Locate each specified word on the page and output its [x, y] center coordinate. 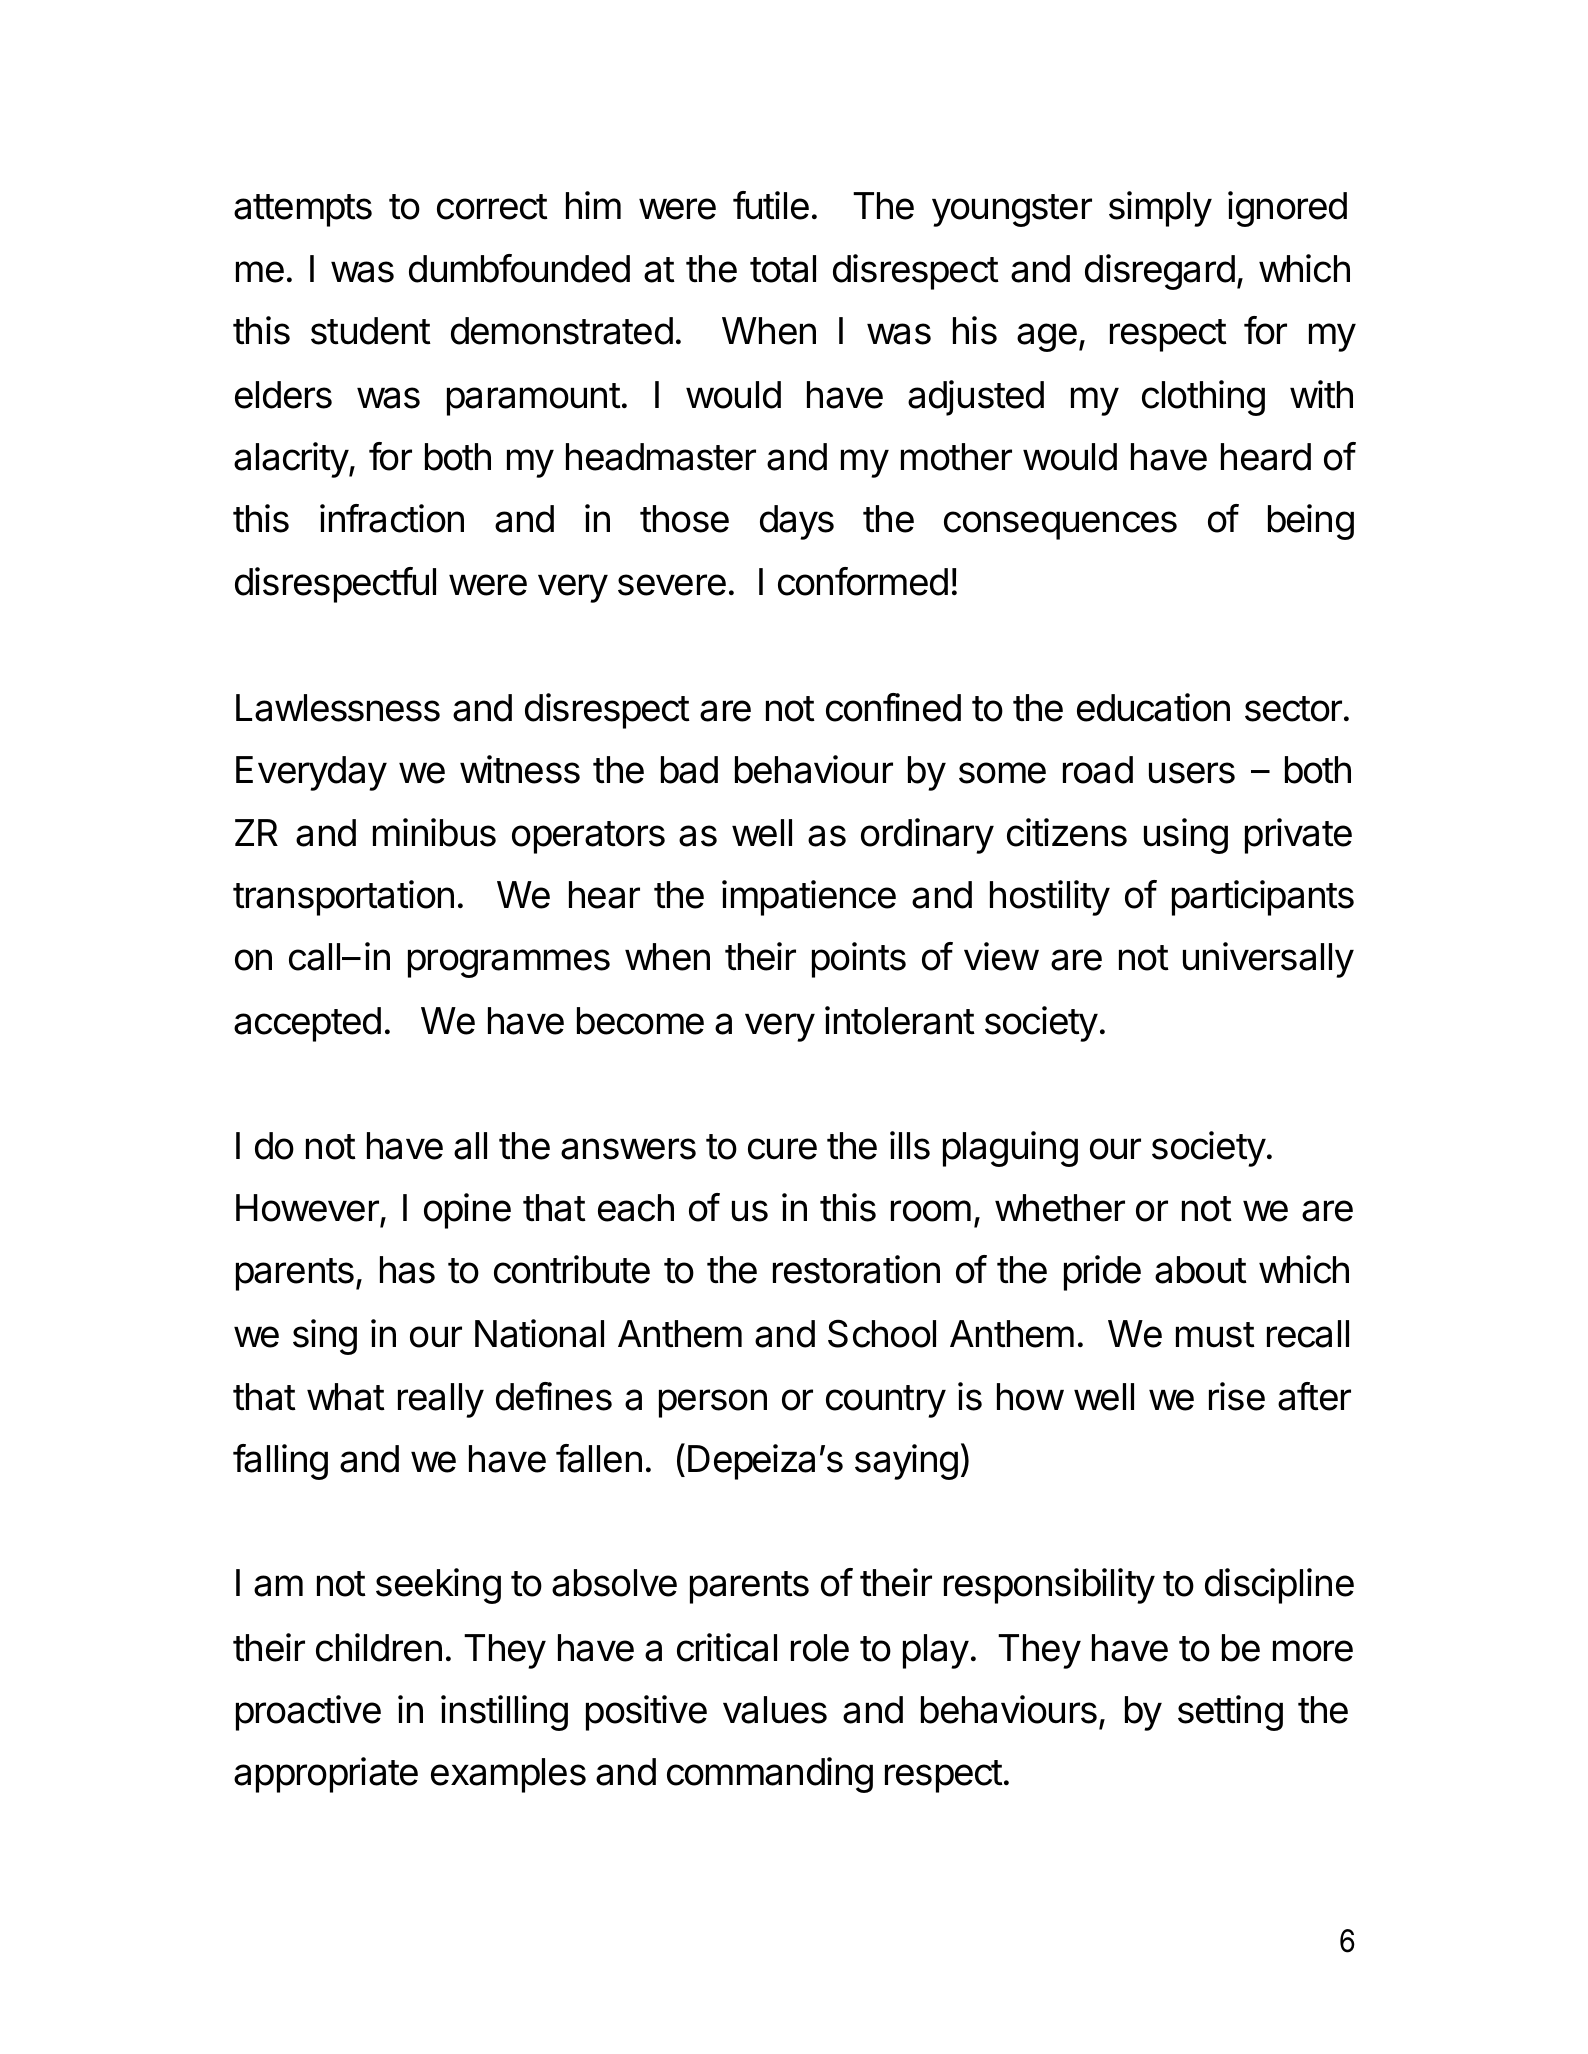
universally [1268, 960]
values [775, 1710]
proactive [308, 1713]
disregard [1160, 272]
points [859, 960]
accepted [307, 1024]
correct [492, 207]
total [783, 269]
